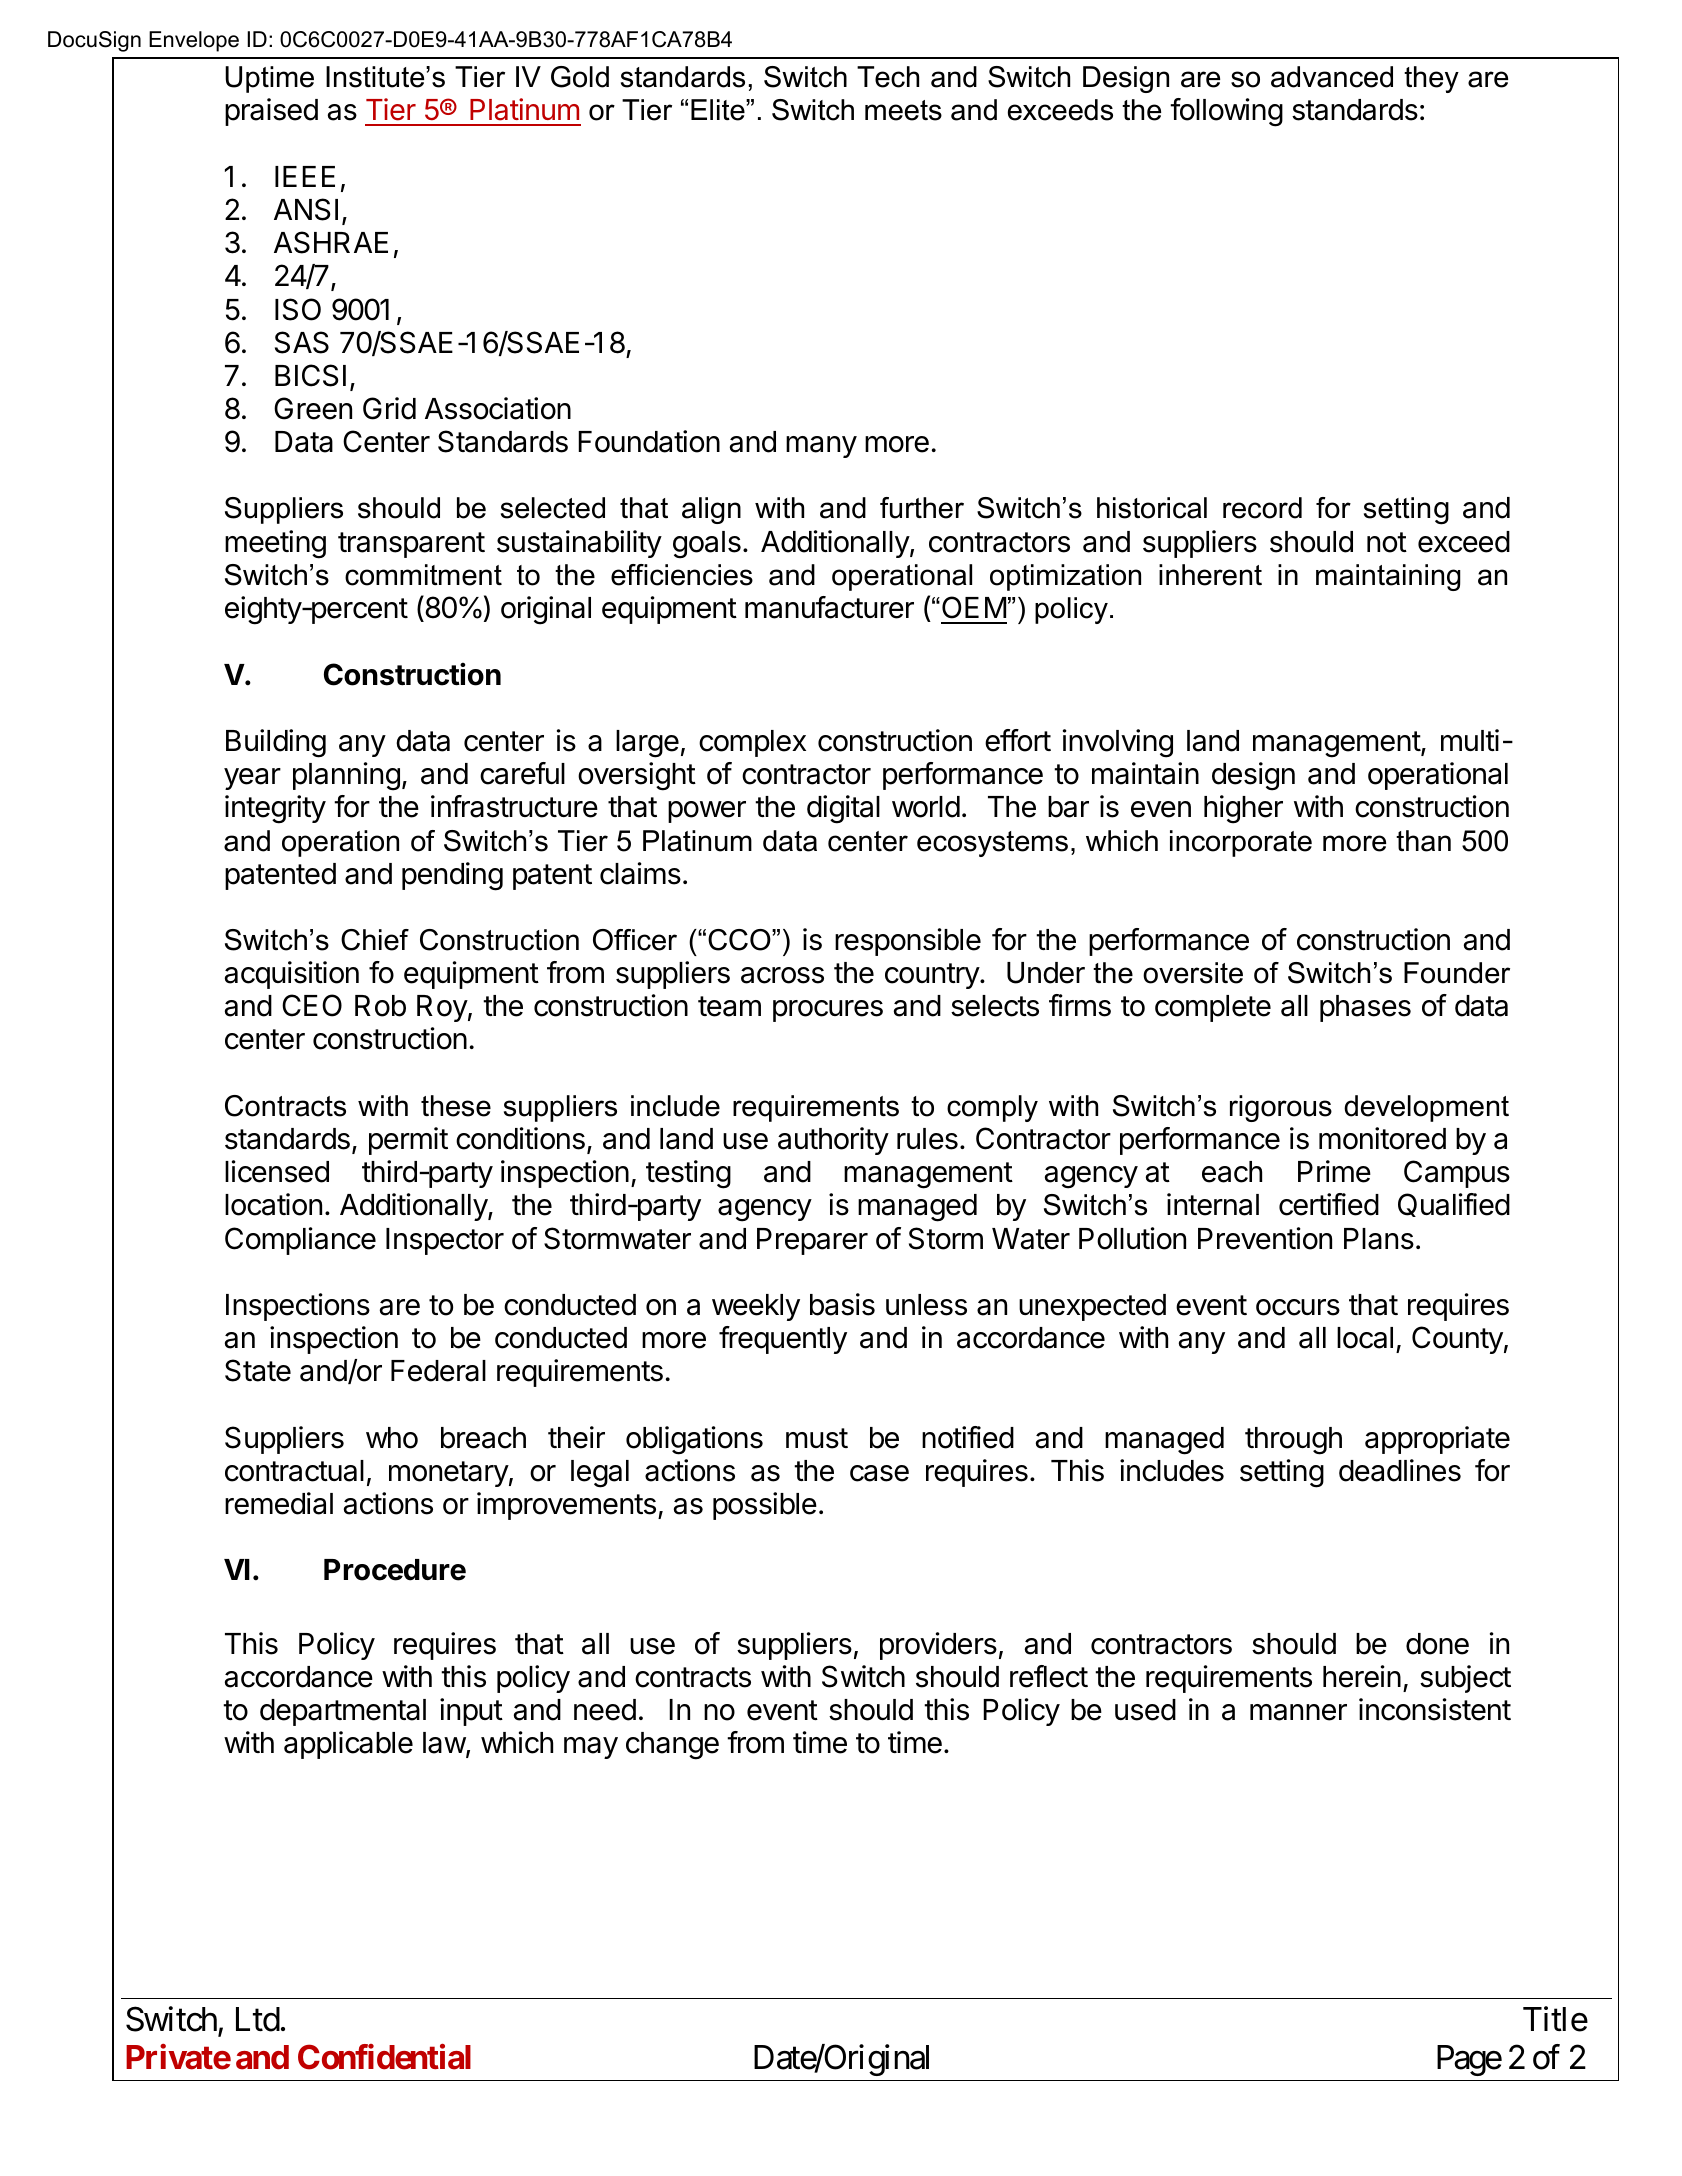  What do you see at coordinates (384, 2057) in the page?
I see `Confidential` at bounding box center [384, 2057].
